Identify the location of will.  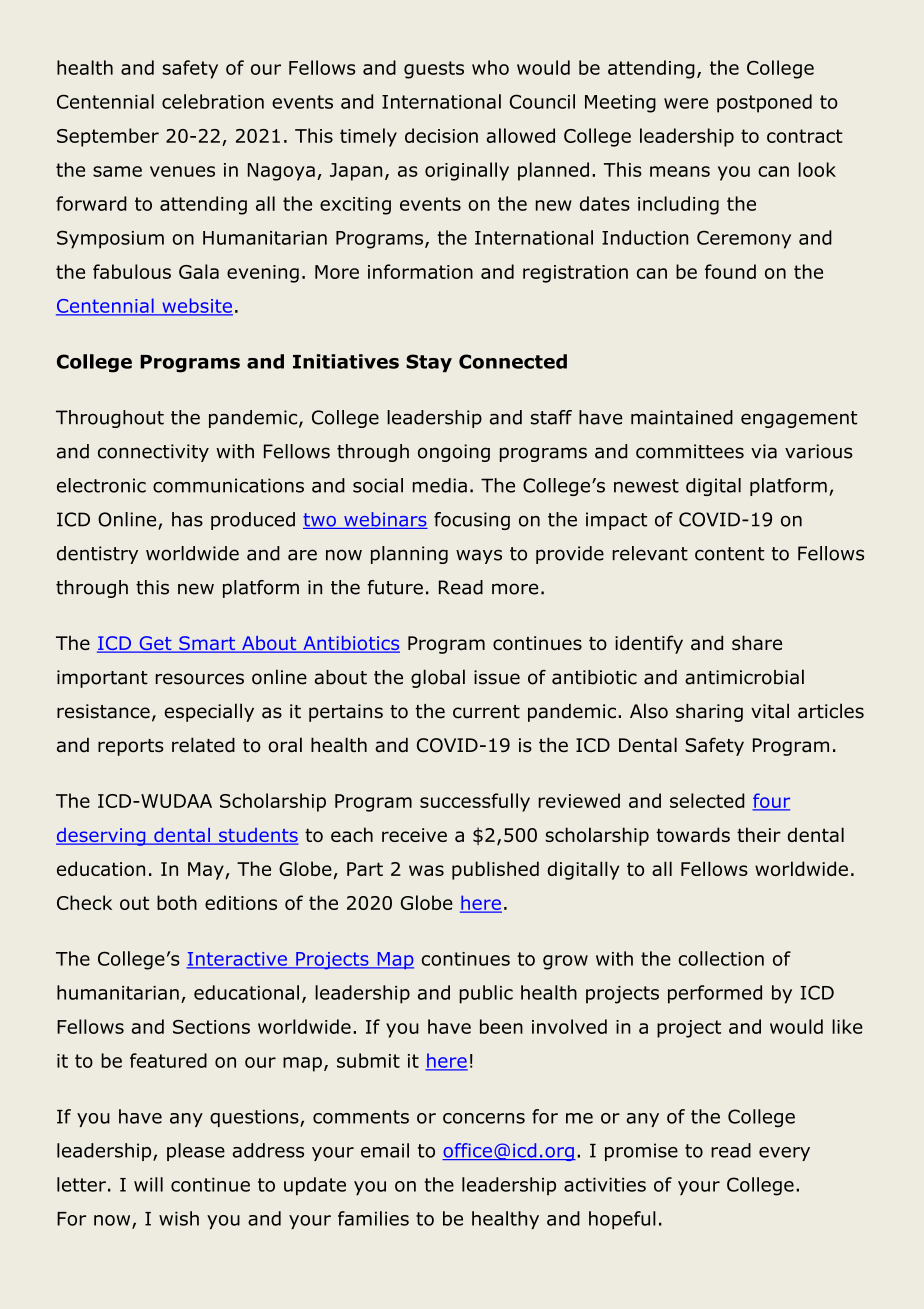
(148, 1184).
